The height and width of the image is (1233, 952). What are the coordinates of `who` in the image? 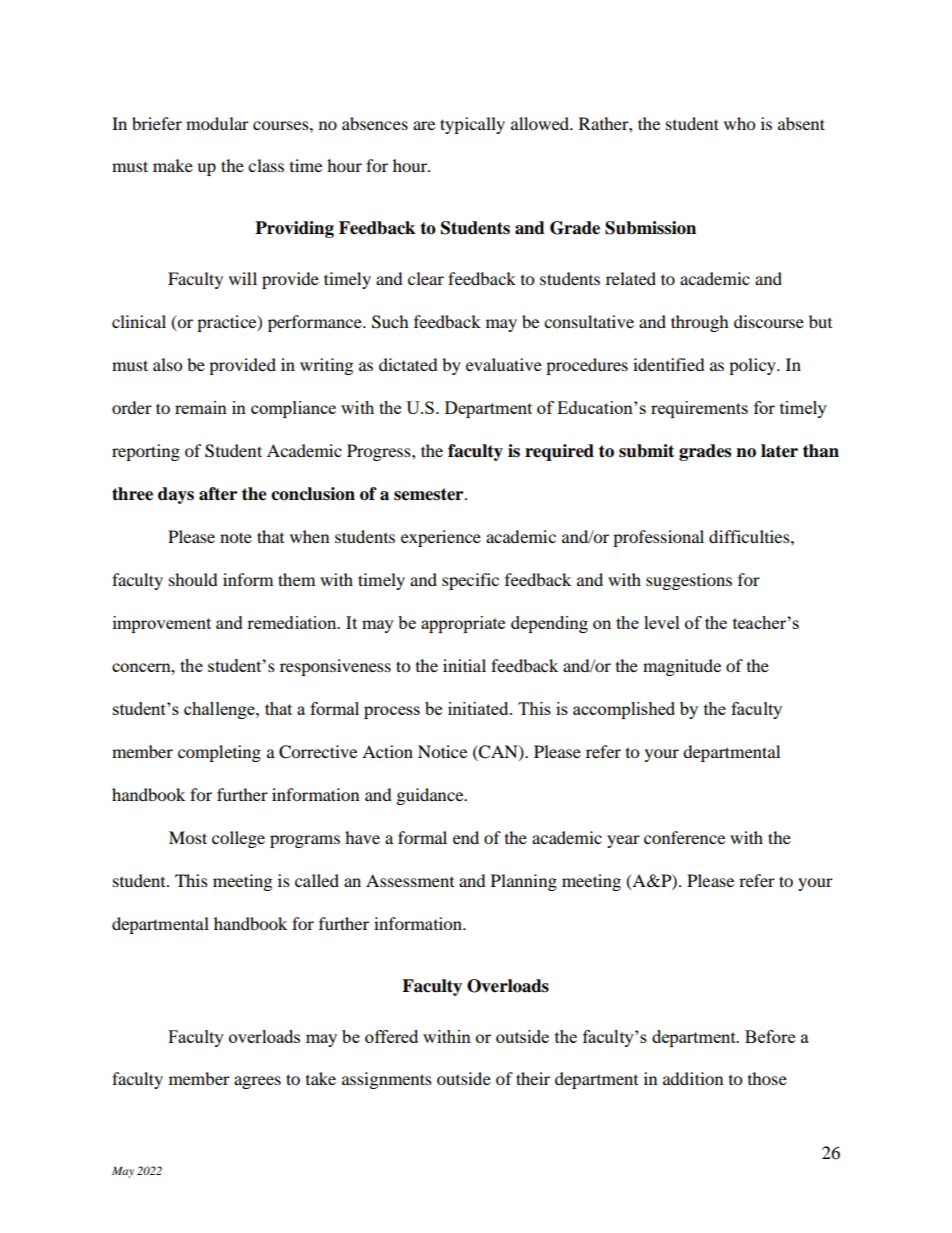 It's located at (739, 123).
